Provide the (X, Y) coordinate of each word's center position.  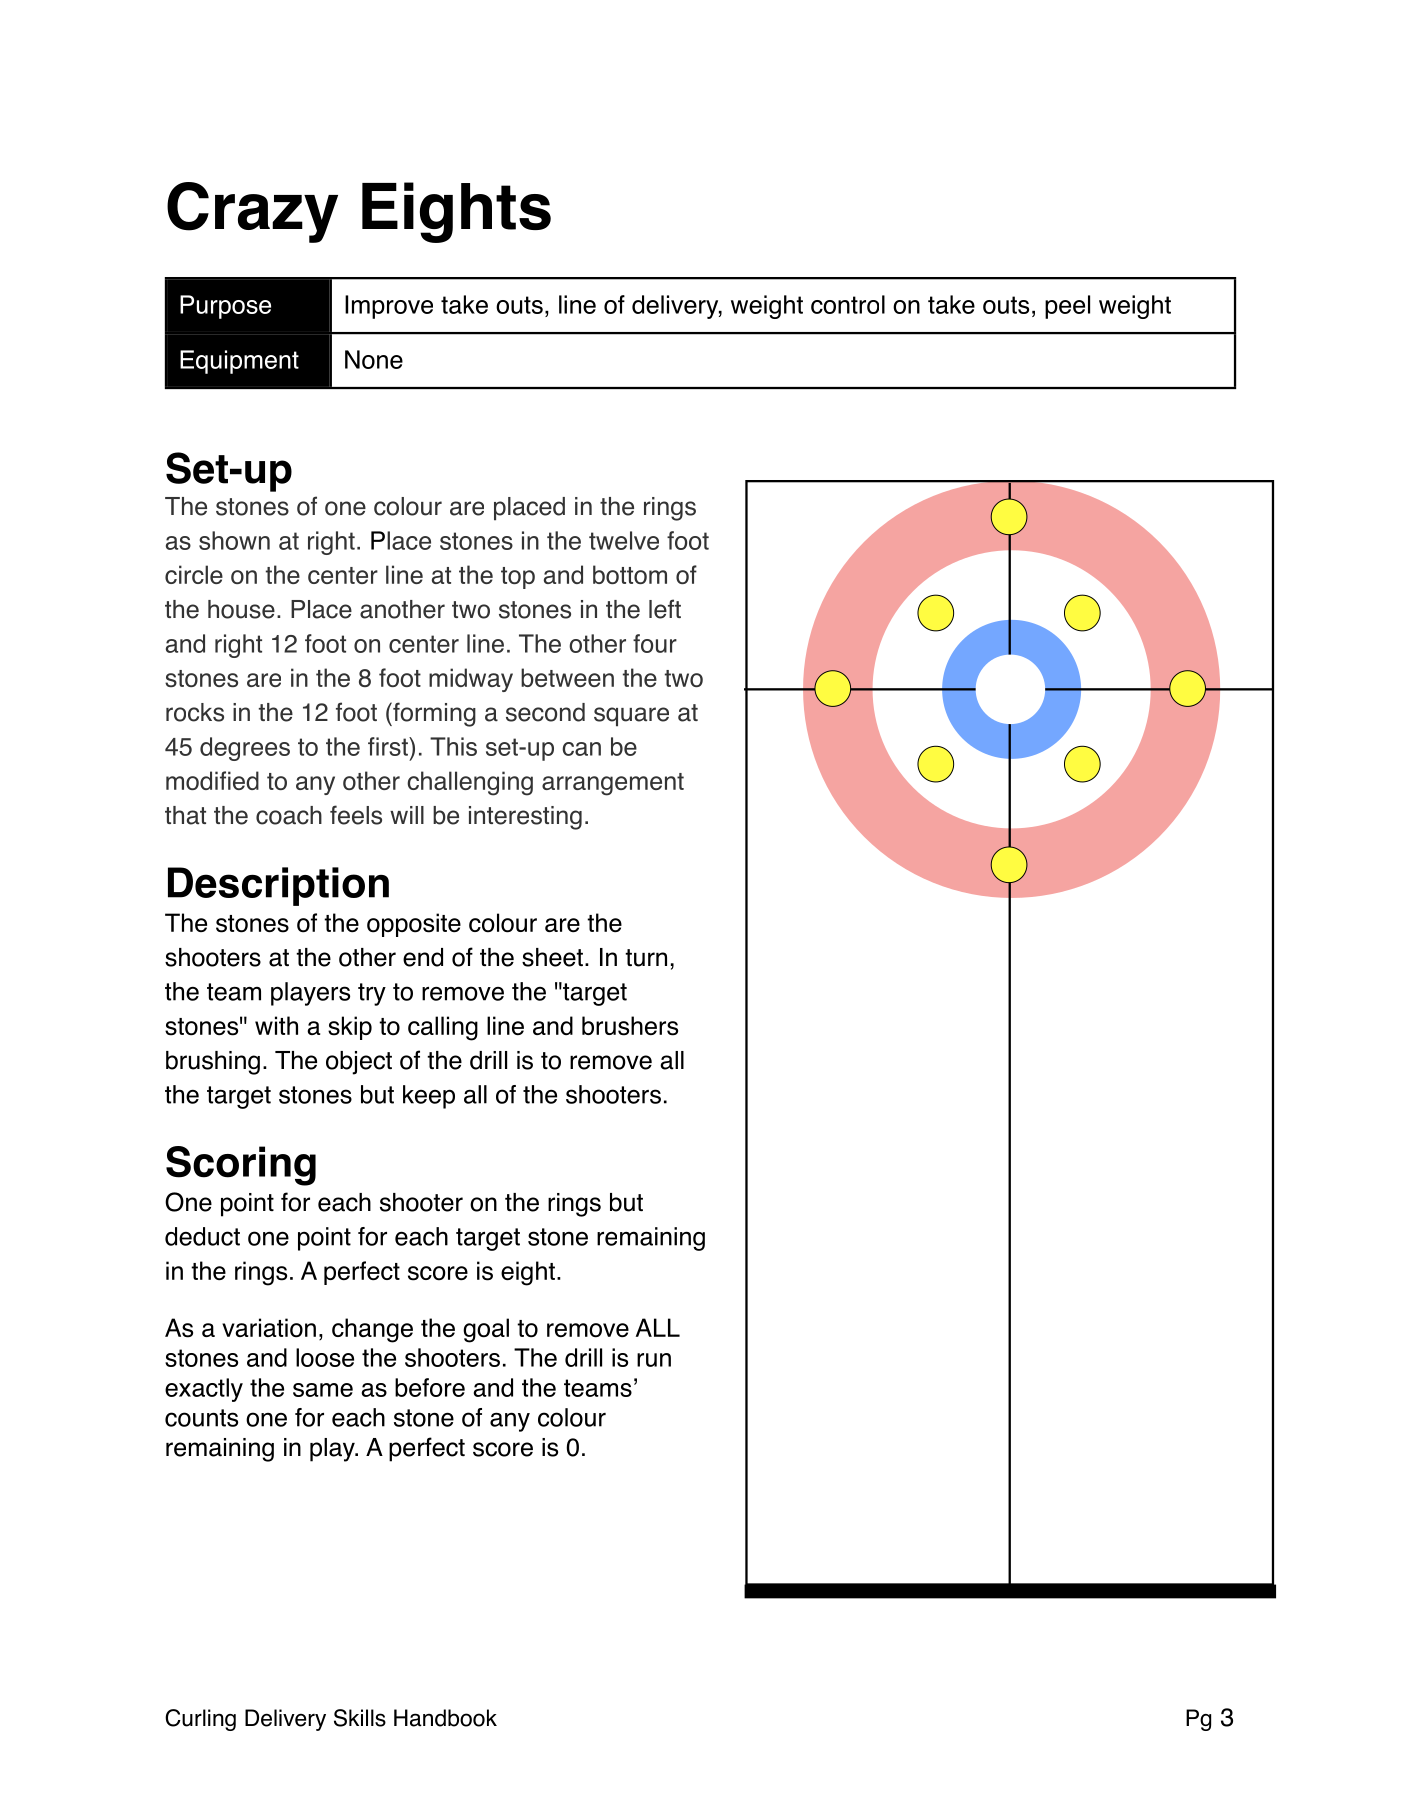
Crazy (252, 212)
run (654, 1360)
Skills (360, 1718)
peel (1067, 307)
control (848, 304)
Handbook (445, 1718)
